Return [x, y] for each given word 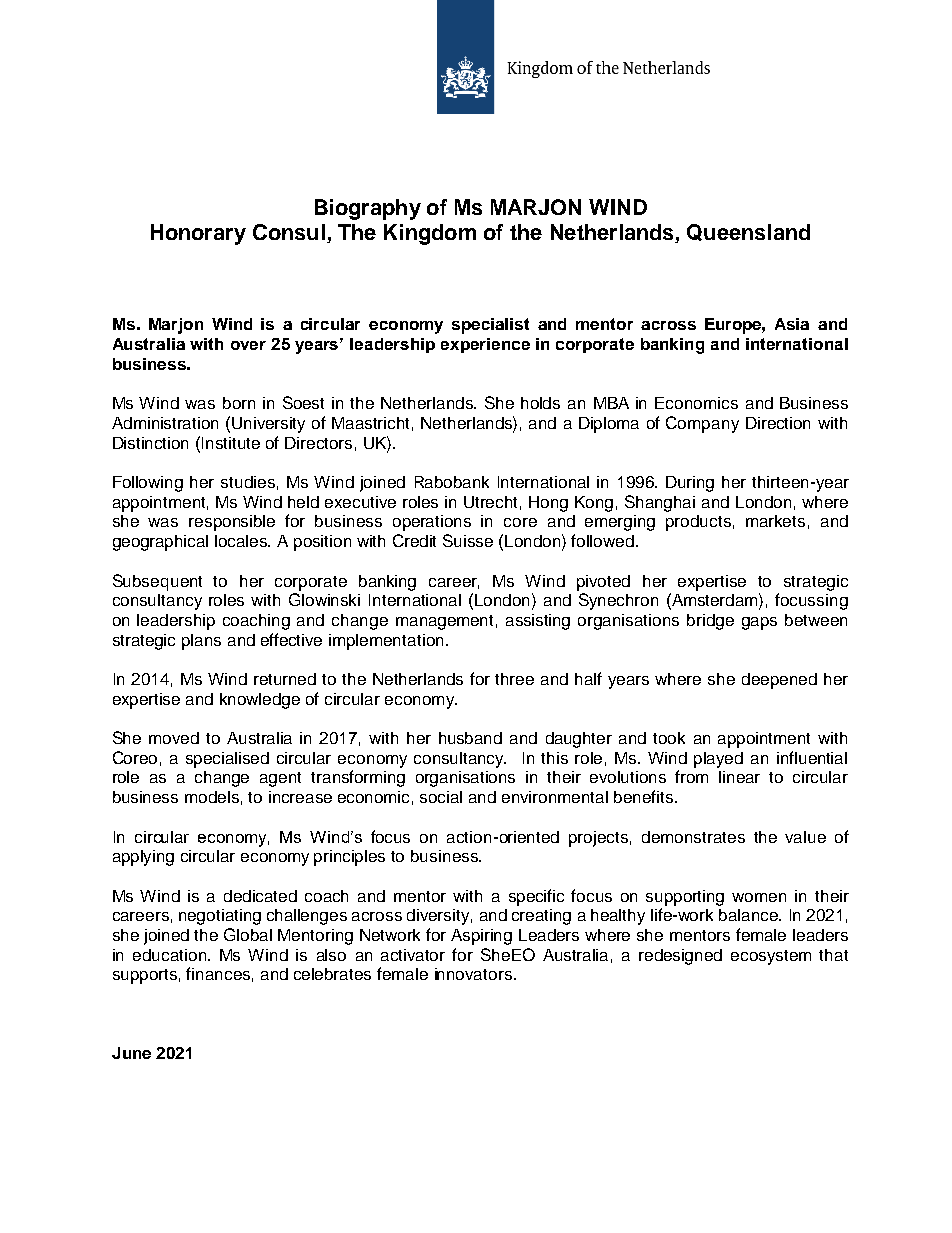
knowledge [260, 701]
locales [242, 541]
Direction [778, 423]
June [131, 1053]
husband [470, 738]
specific [536, 897]
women [759, 897]
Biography [368, 209]
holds [540, 403]
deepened [779, 681]
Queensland [748, 232]
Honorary [198, 234]
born [239, 403]
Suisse [468, 540]
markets [775, 521]
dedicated [260, 896]
